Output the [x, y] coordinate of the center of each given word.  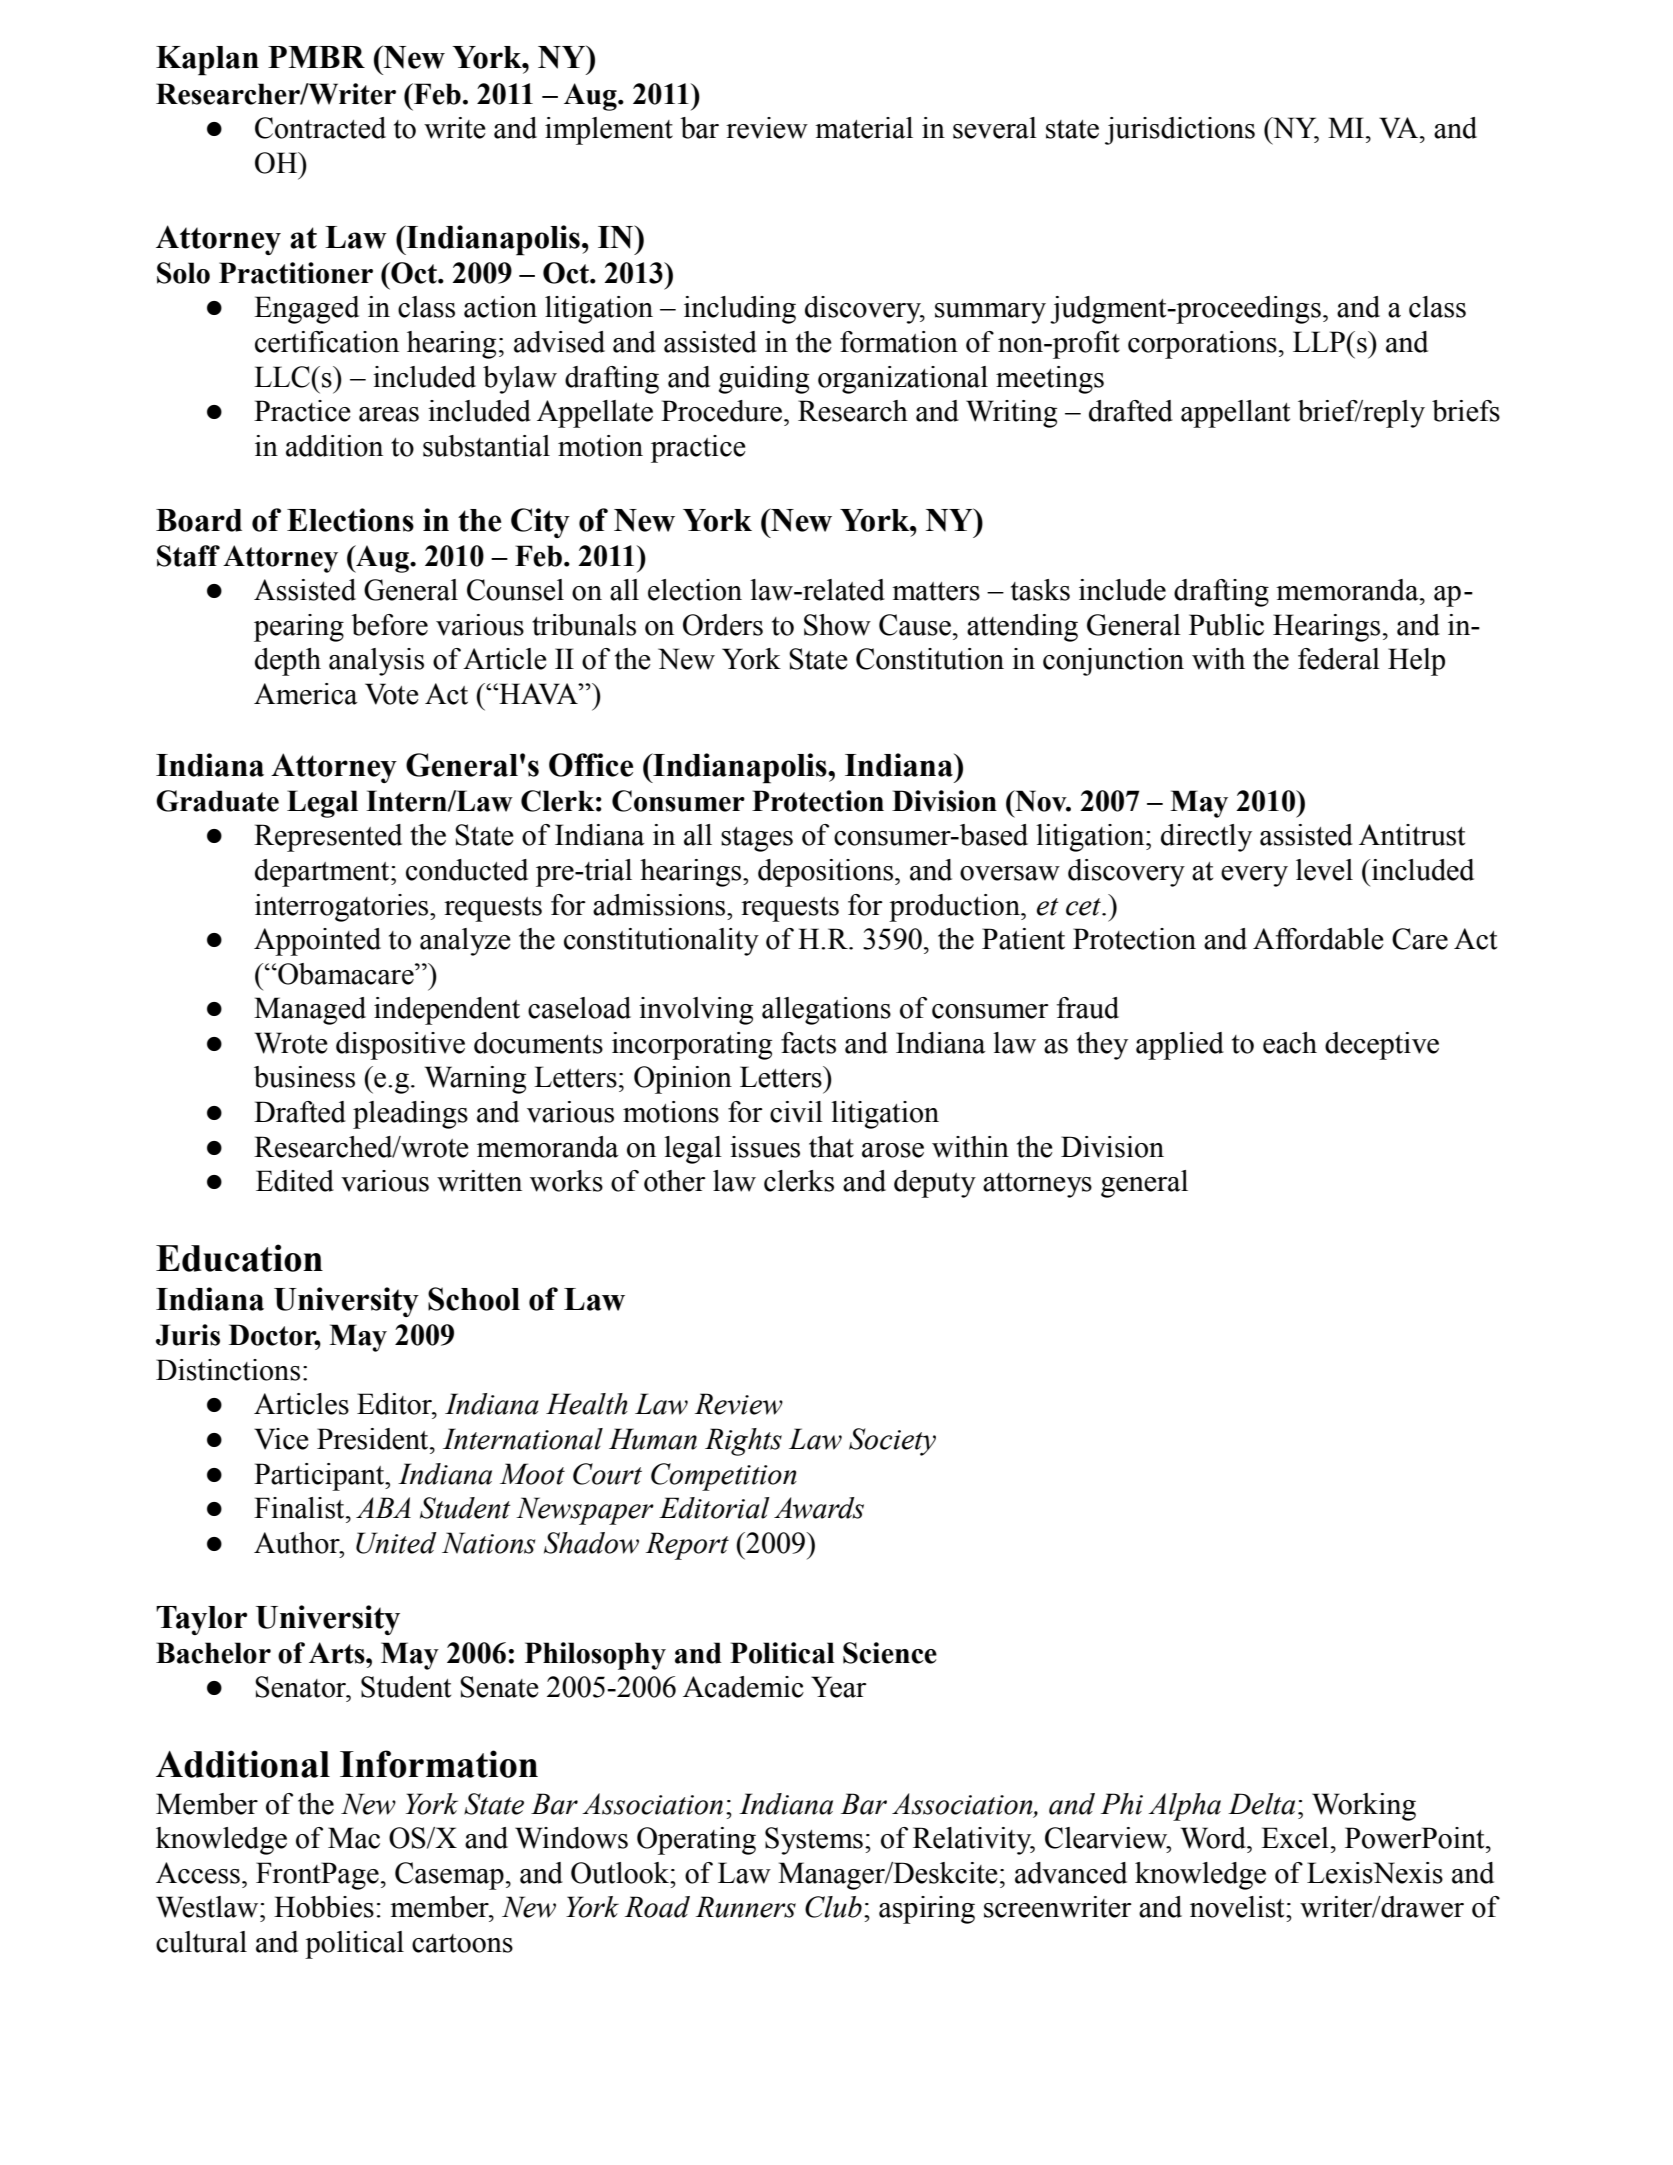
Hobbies [324, 1907]
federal [1339, 659]
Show [837, 625]
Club [833, 1907]
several [995, 128]
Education [239, 1258]
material [864, 128]
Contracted [320, 128]
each [1290, 1043]
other [675, 1181]
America [306, 694]
